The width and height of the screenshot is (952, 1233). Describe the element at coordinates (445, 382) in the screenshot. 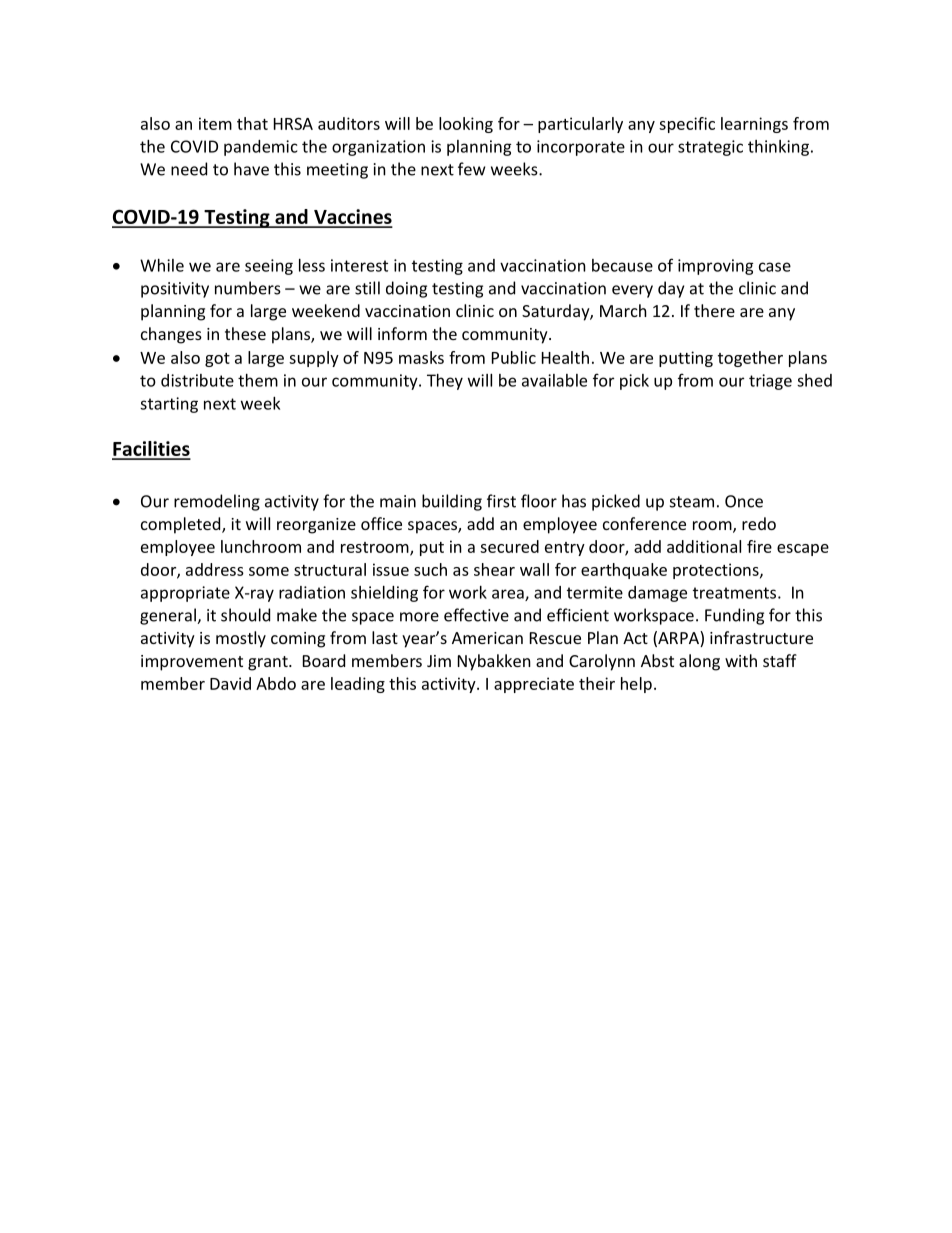

I see `They` at that location.
